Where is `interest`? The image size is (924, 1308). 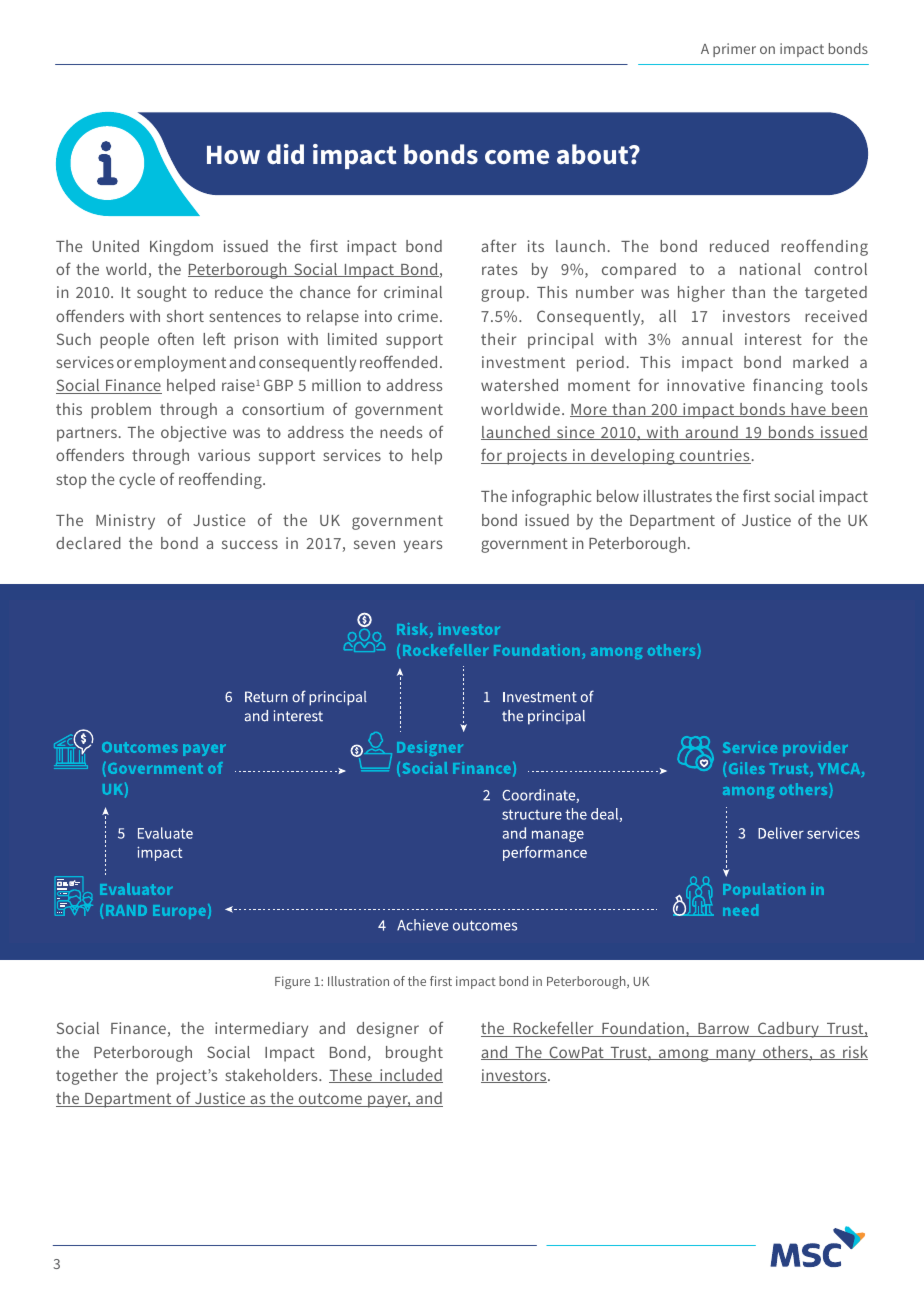
interest is located at coordinates (773, 339).
